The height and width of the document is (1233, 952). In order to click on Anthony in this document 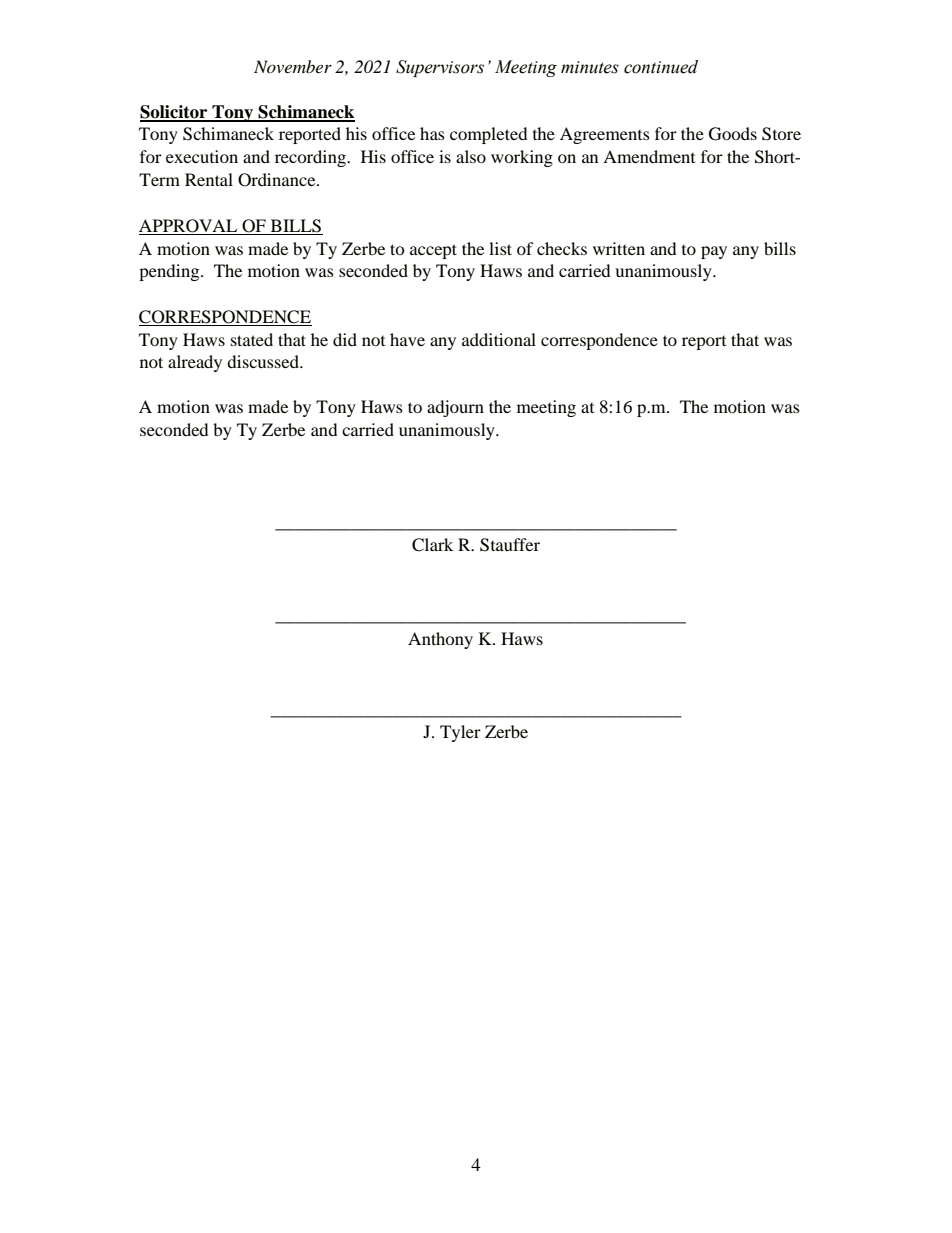, I will do `click(440, 640)`.
